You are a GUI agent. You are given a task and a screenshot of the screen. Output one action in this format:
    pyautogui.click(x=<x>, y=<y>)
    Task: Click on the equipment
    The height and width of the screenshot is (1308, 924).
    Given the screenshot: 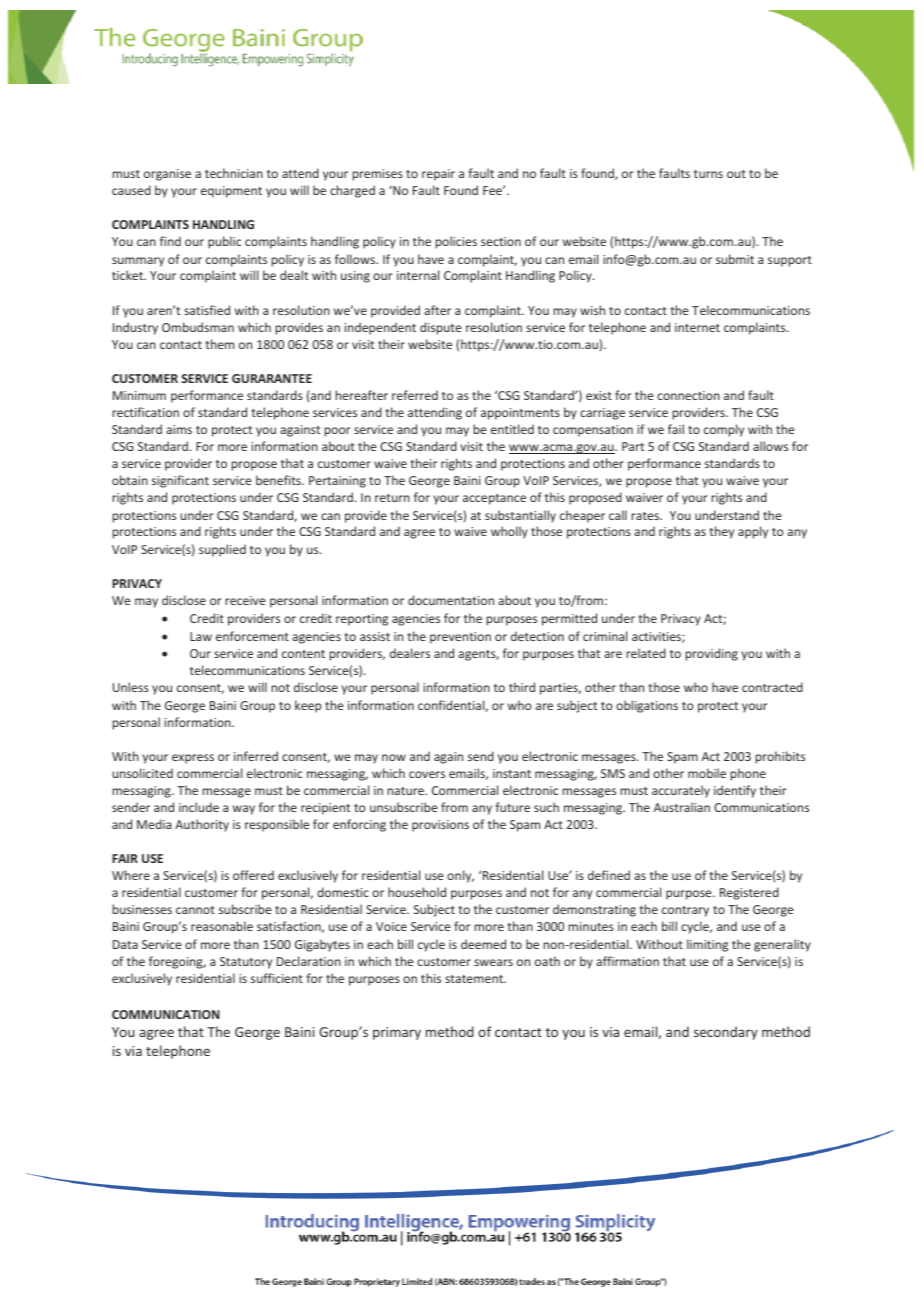 What is the action you would take?
    pyautogui.click(x=231, y=192)
